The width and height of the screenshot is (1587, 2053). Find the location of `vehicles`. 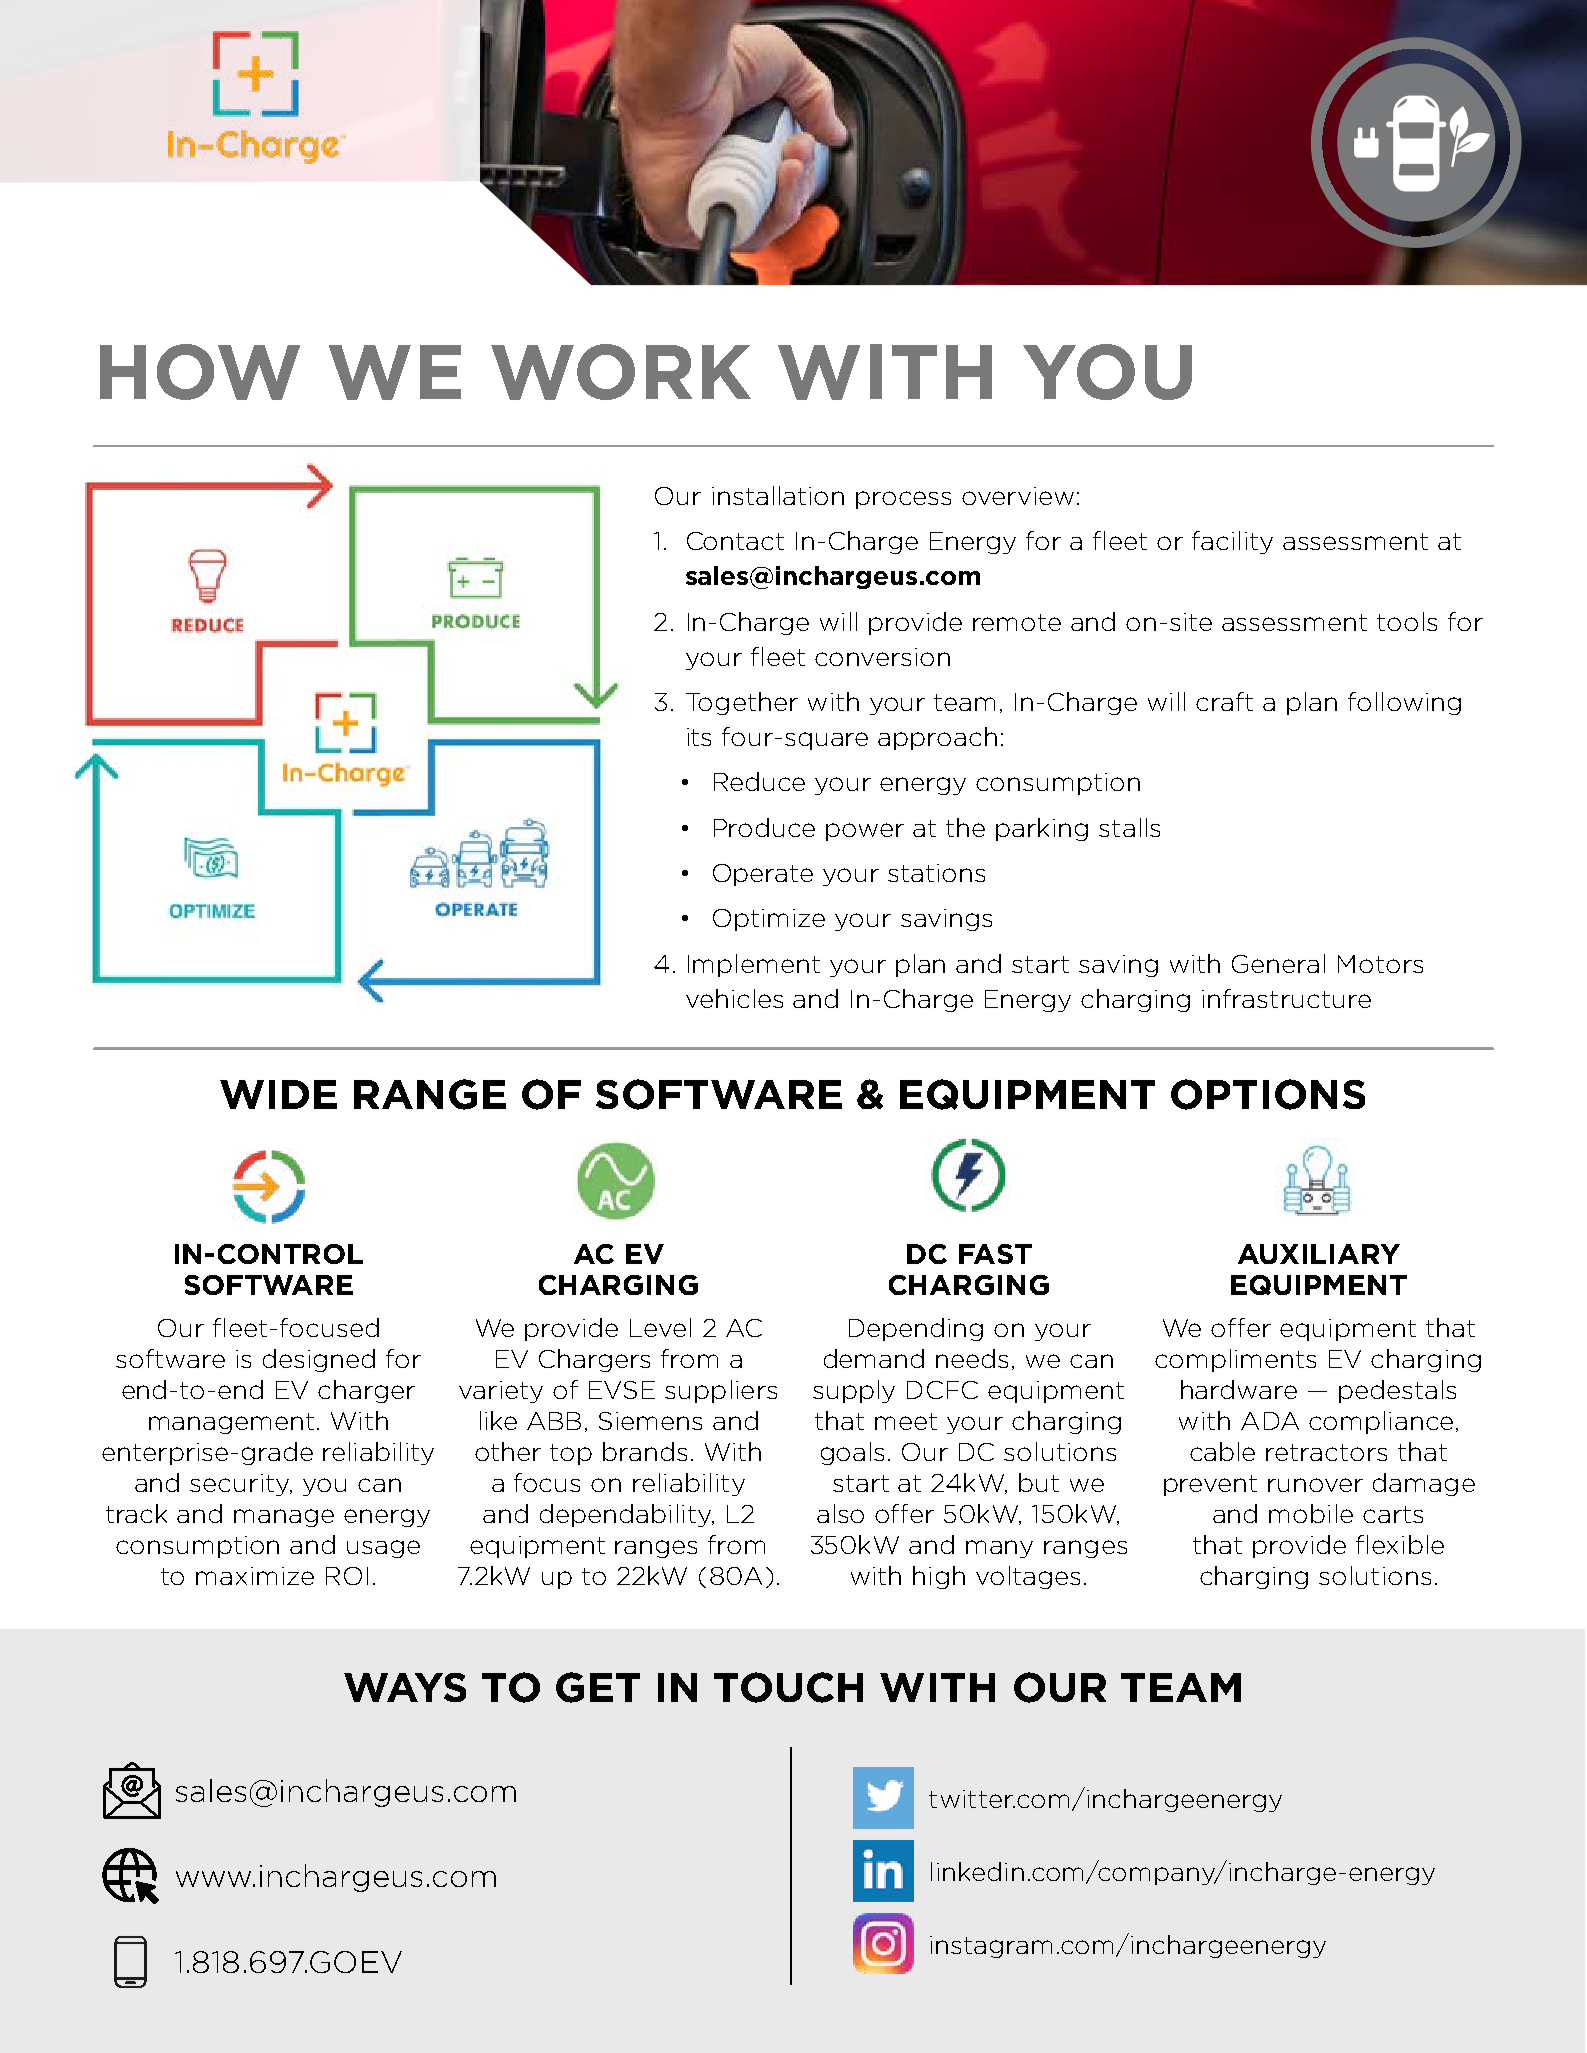

vehicles is located at coordinates (734, 998).
